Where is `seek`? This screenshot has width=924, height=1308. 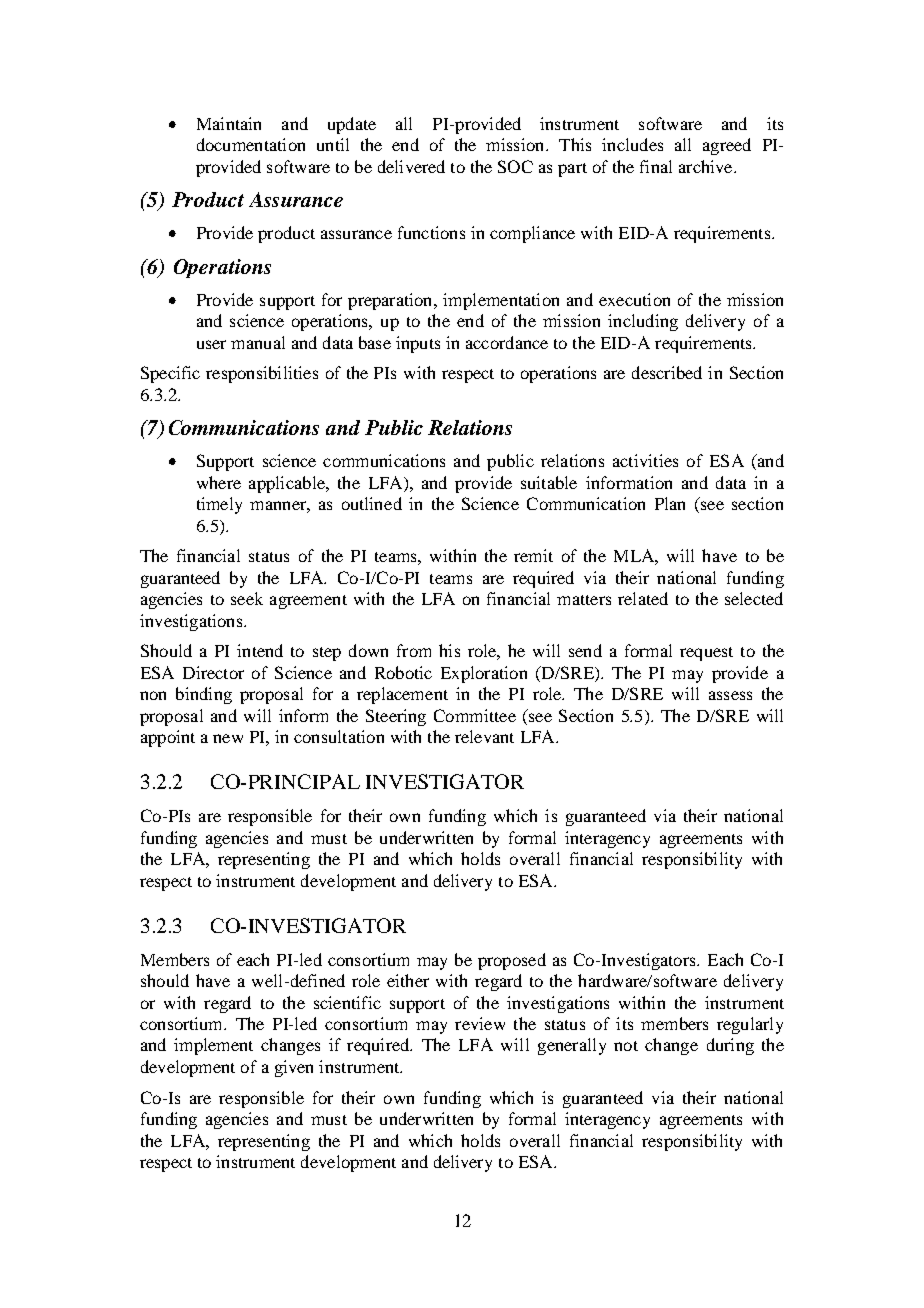 seek is located at coordinates (247, 598).
